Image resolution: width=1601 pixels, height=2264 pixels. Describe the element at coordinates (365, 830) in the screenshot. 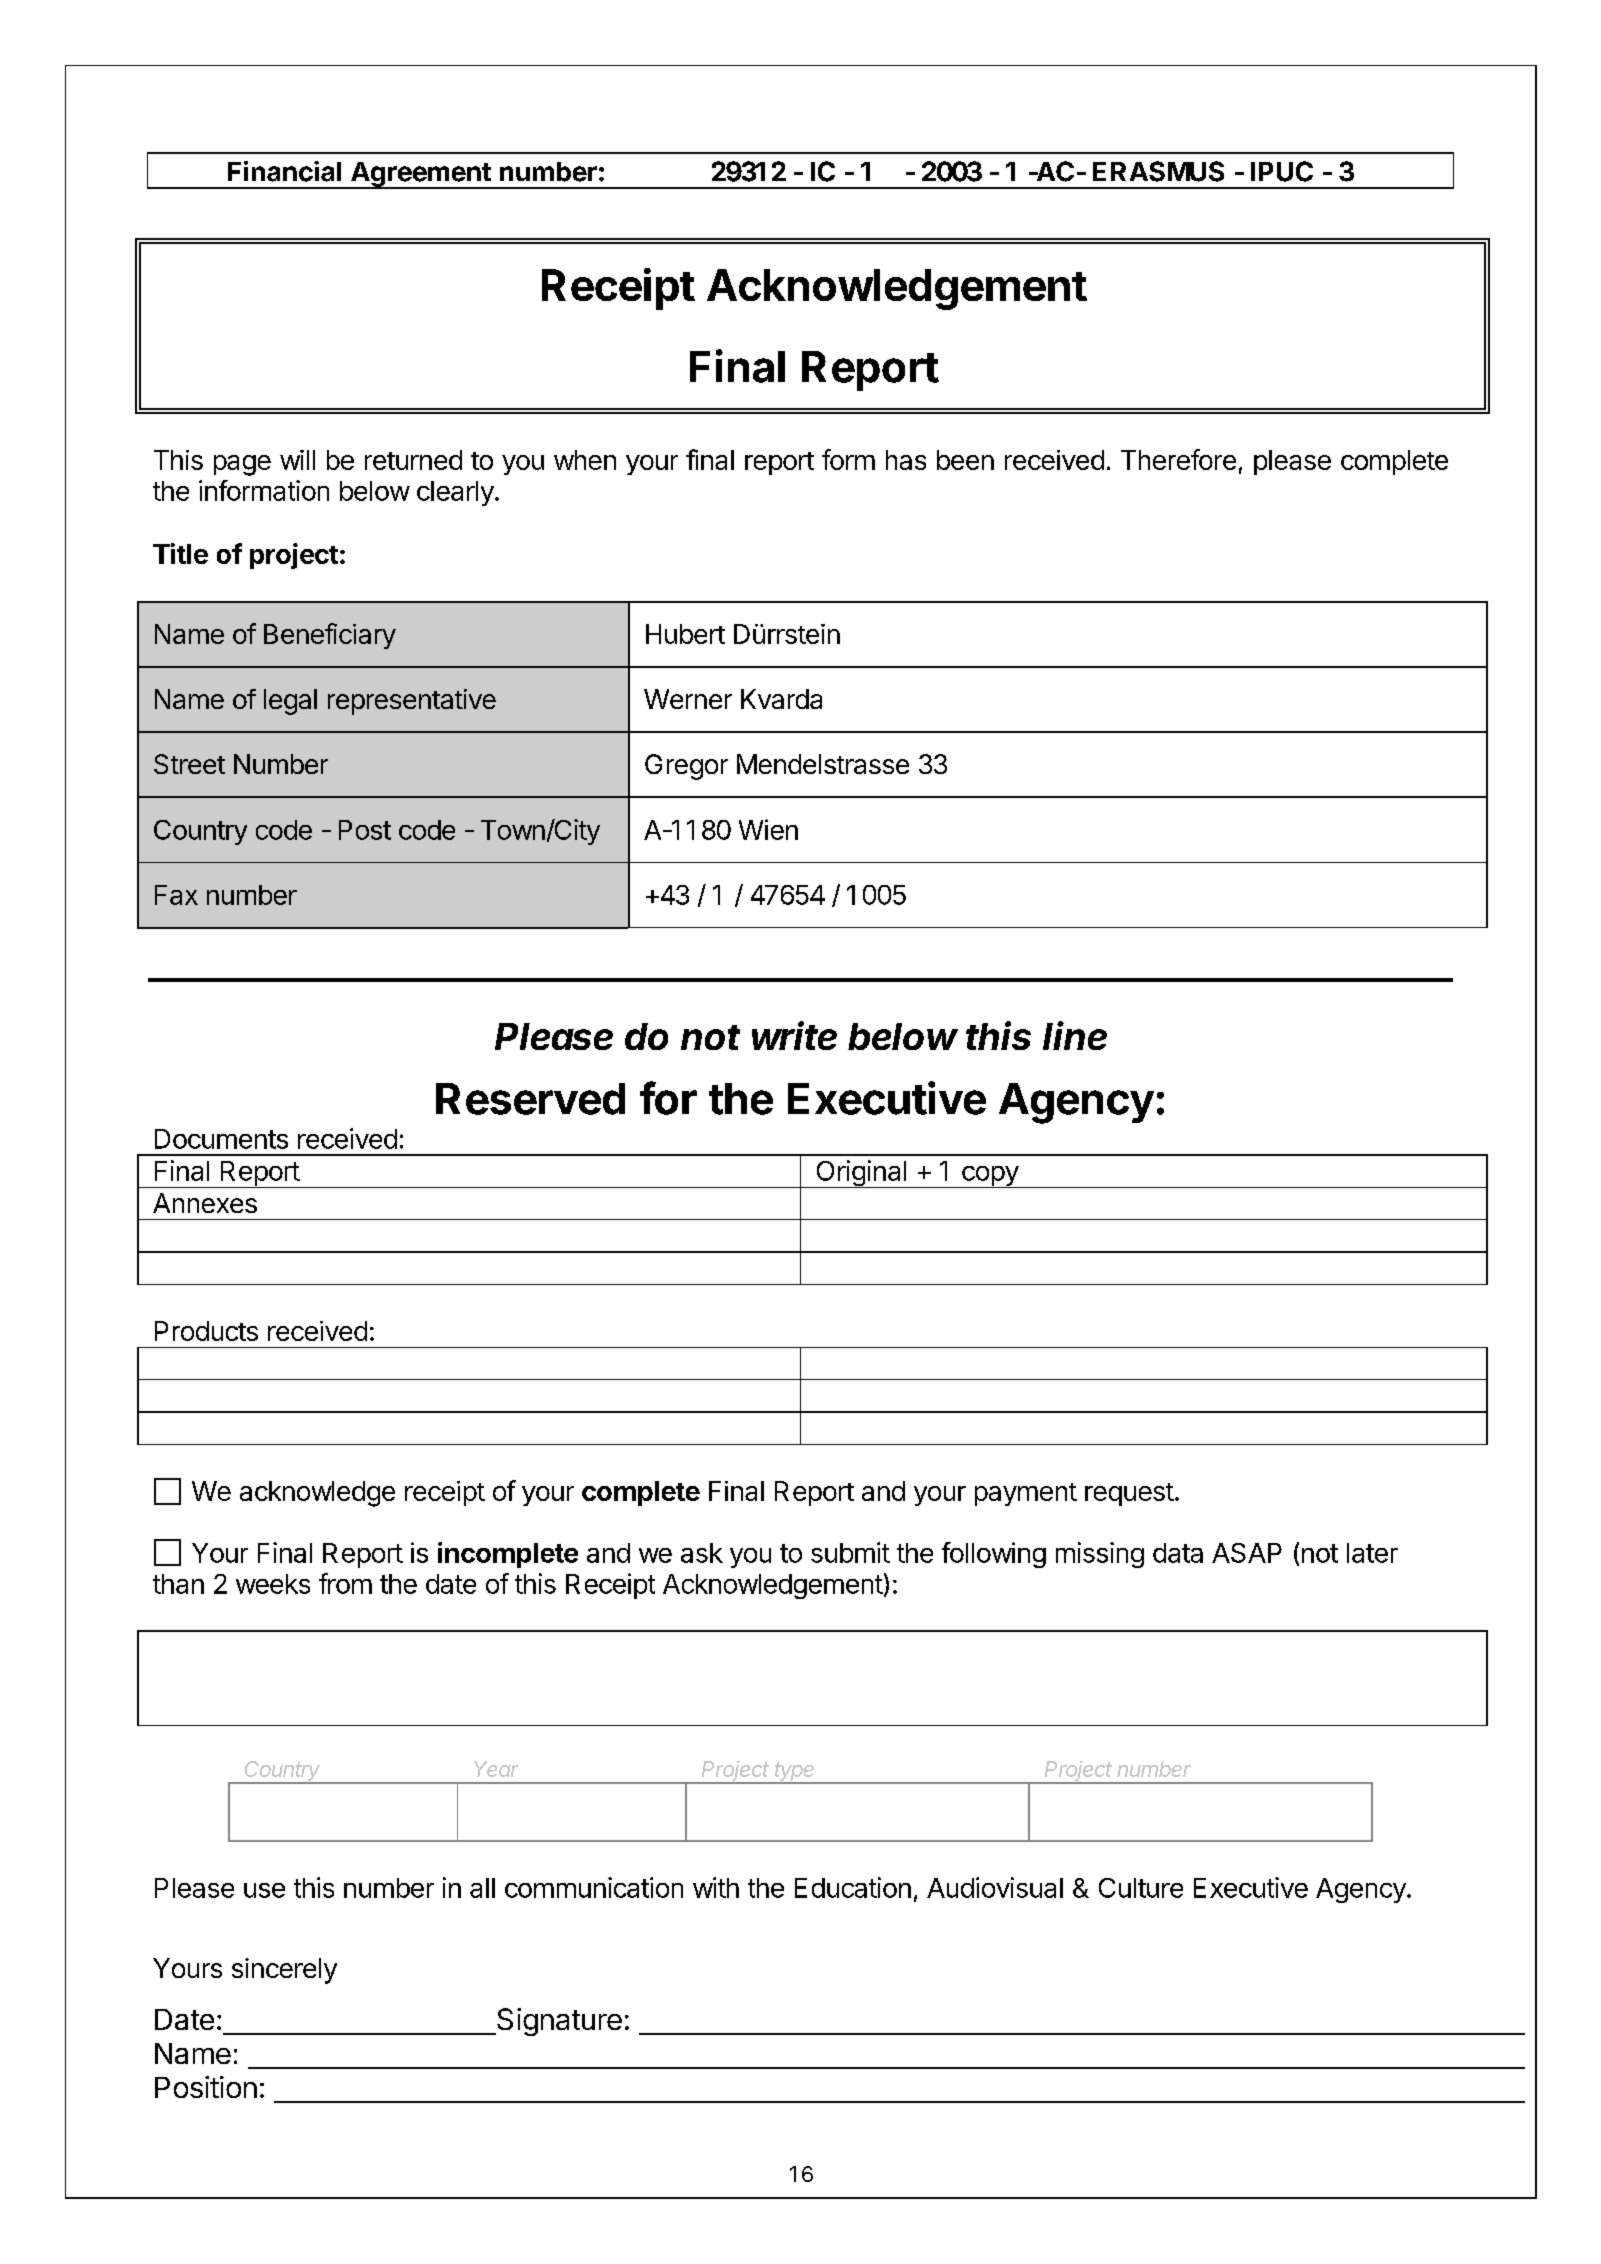

I see `Post` at that location.
